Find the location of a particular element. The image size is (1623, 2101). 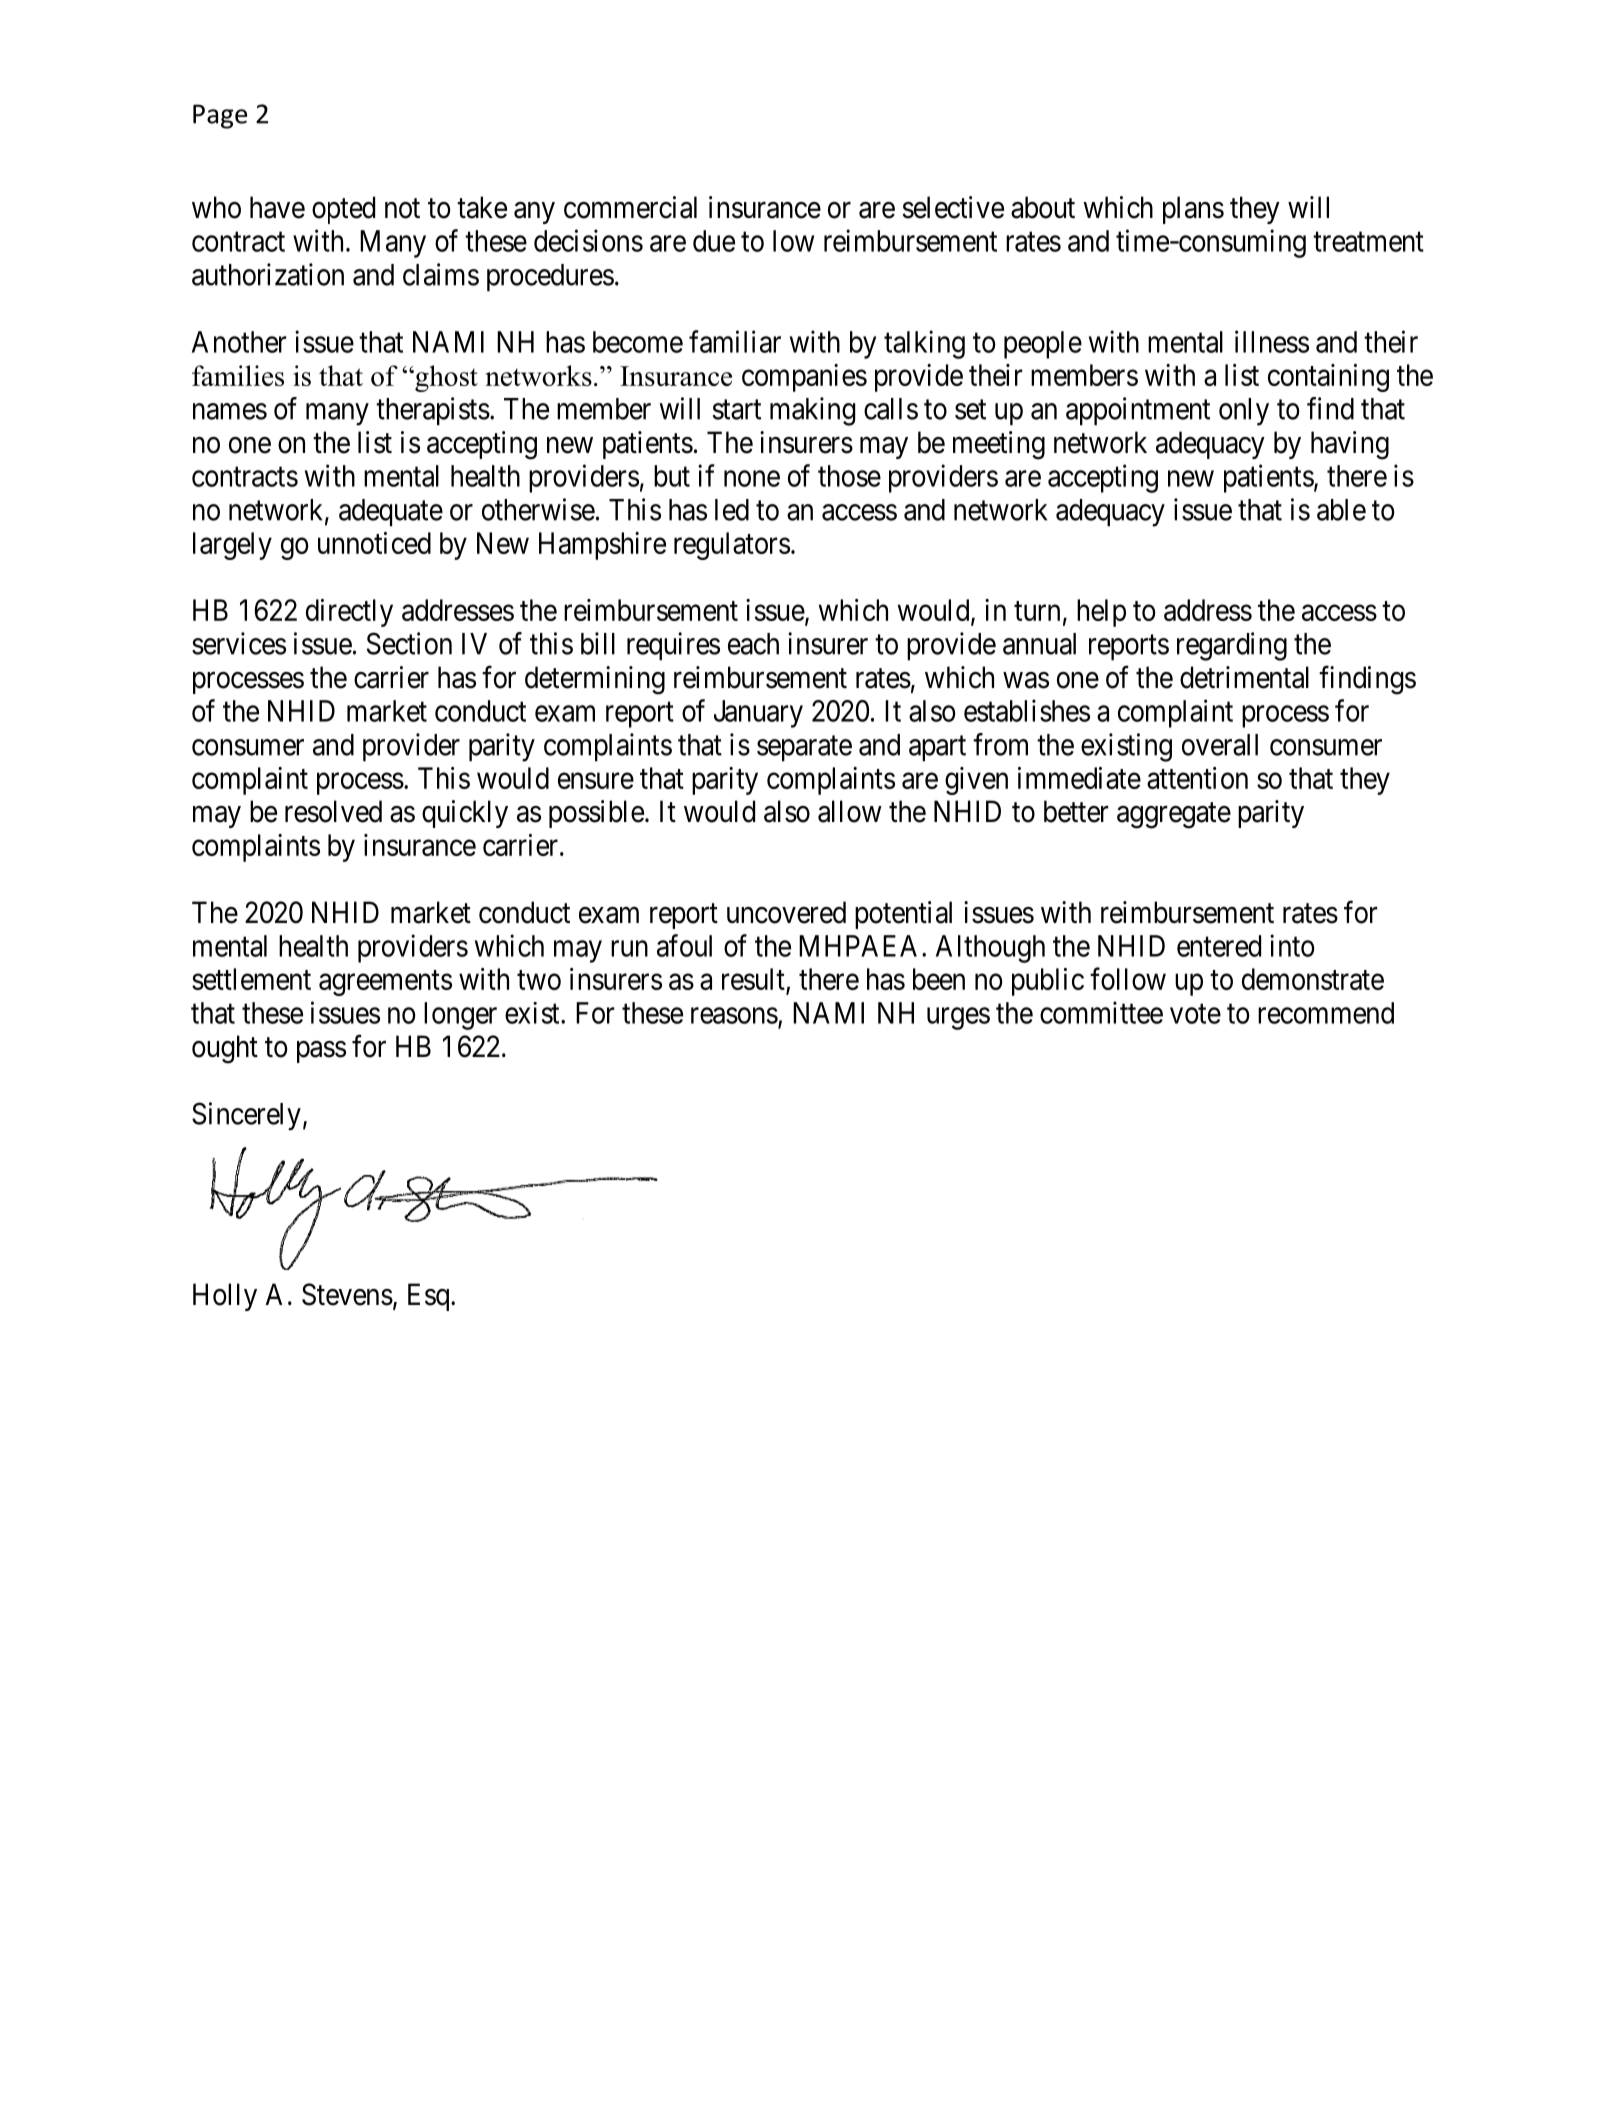

overall is located at coordinates (1220, 745).
